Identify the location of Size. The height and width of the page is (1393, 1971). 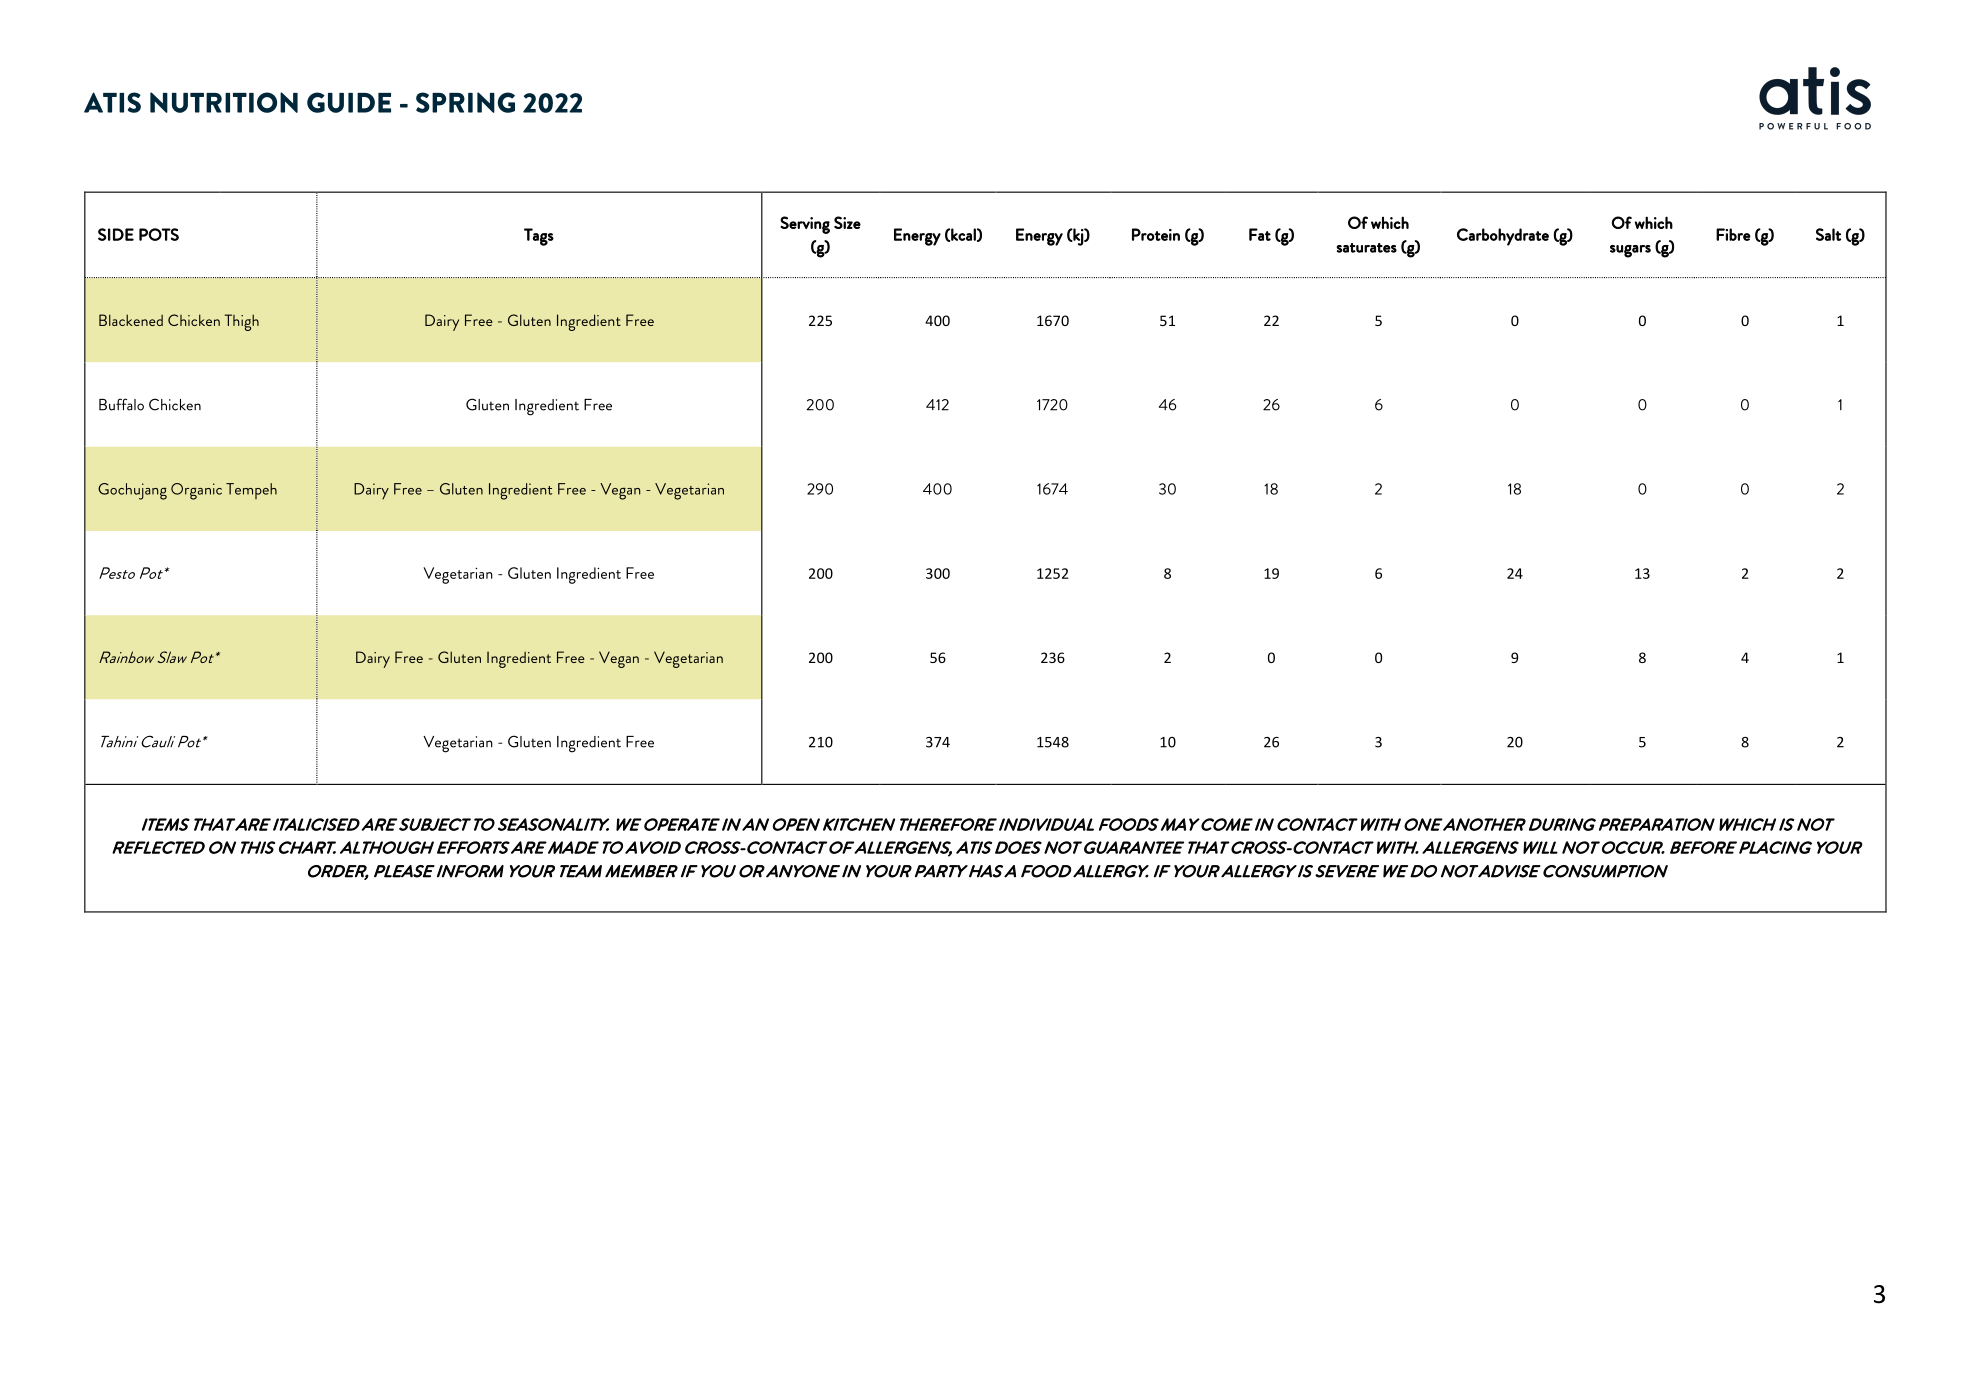
(847, 222).
